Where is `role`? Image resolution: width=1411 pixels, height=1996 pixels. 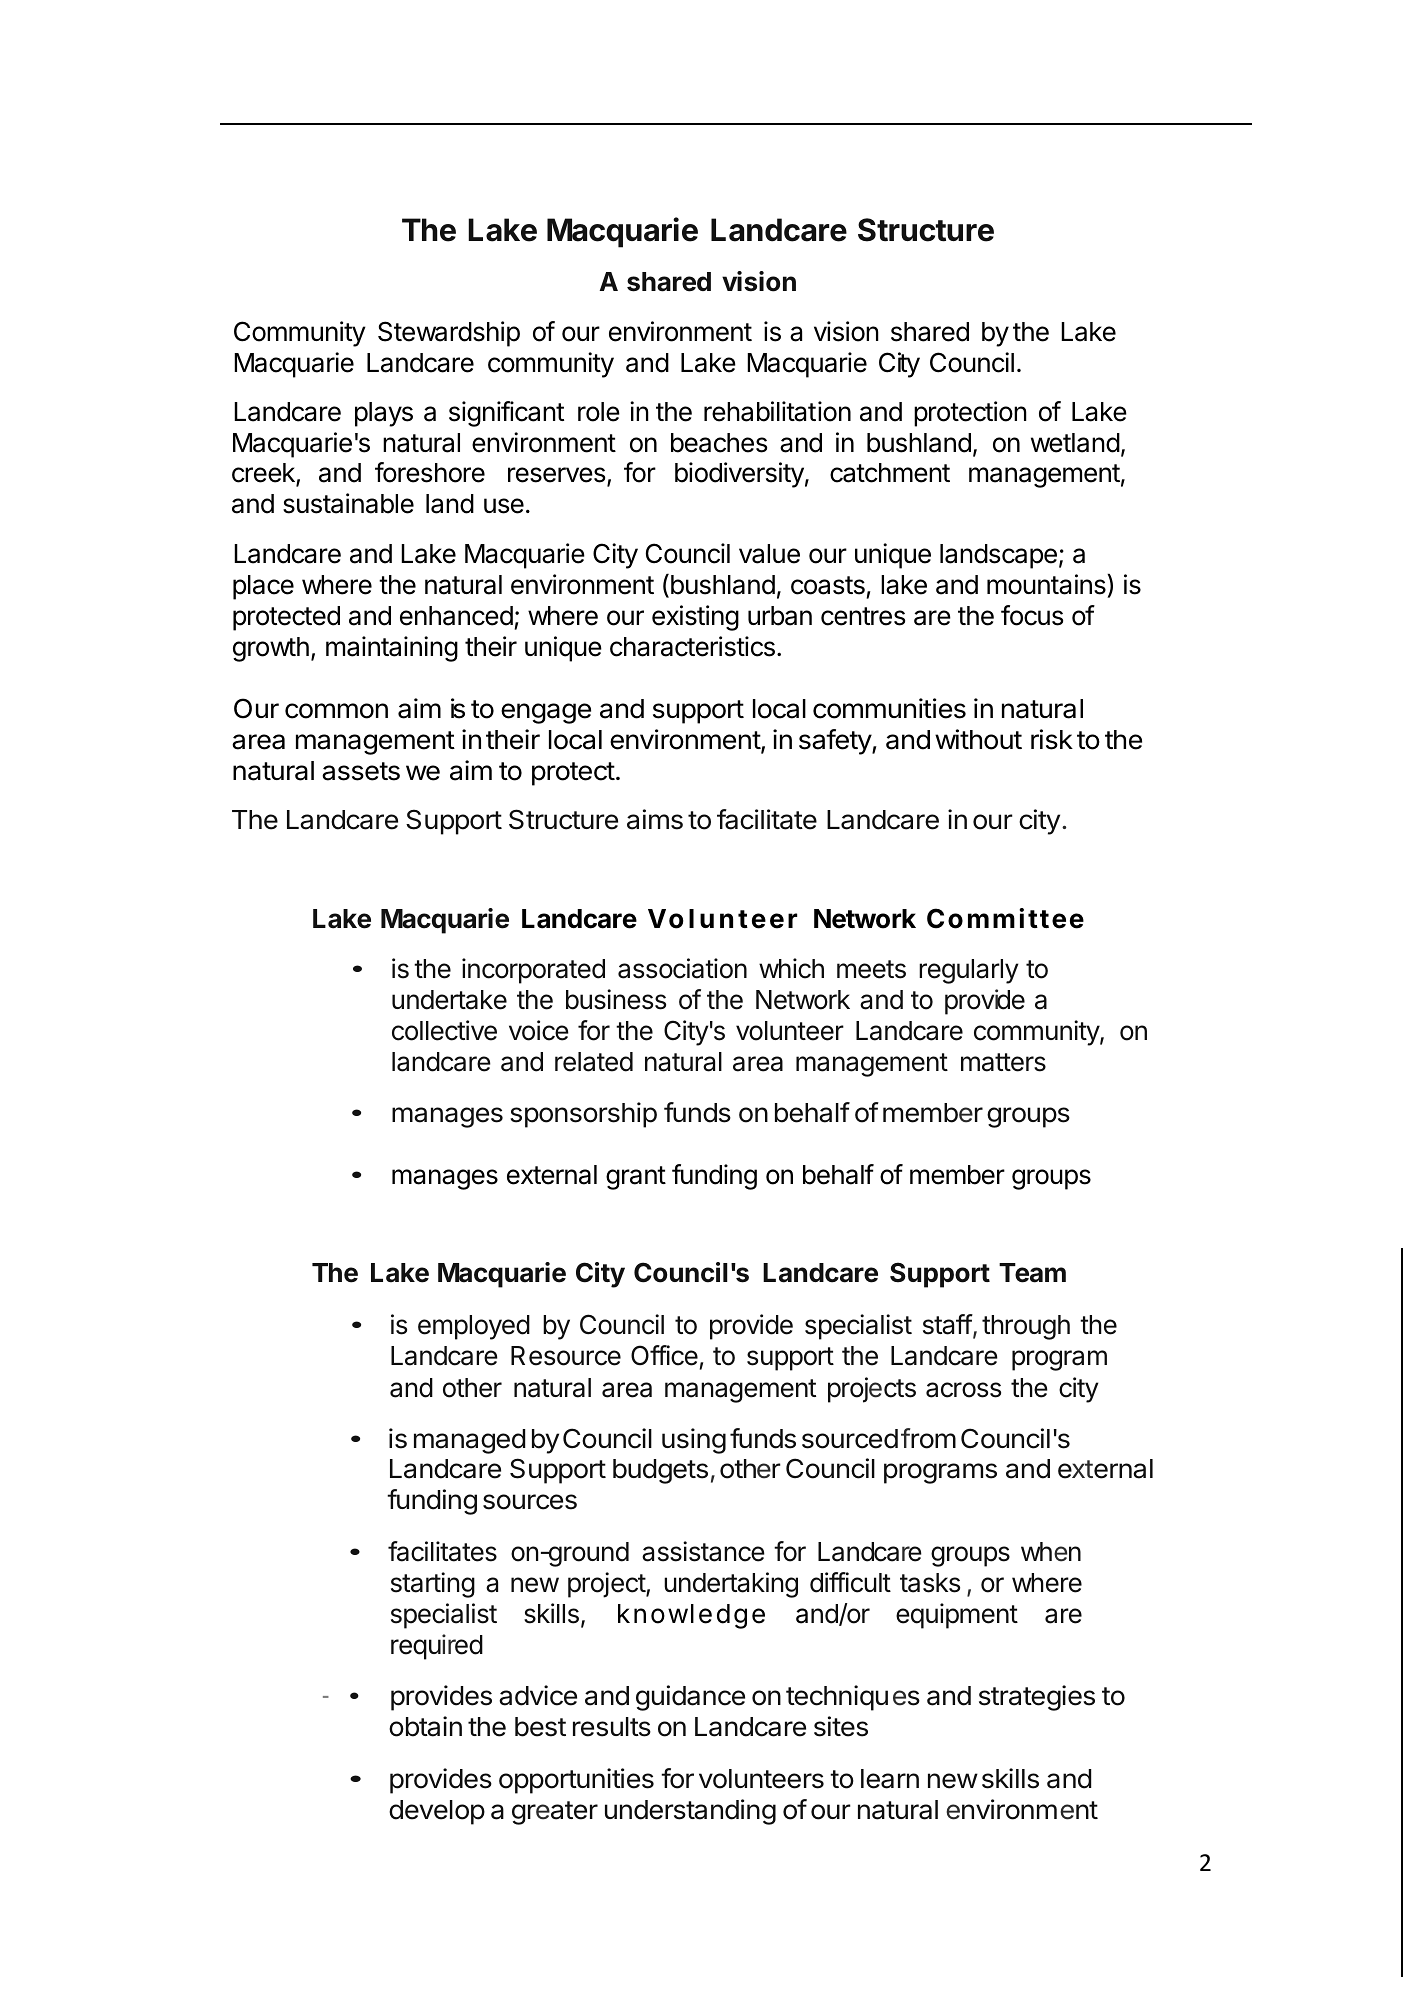 role is located at coordinates (599, 412).
